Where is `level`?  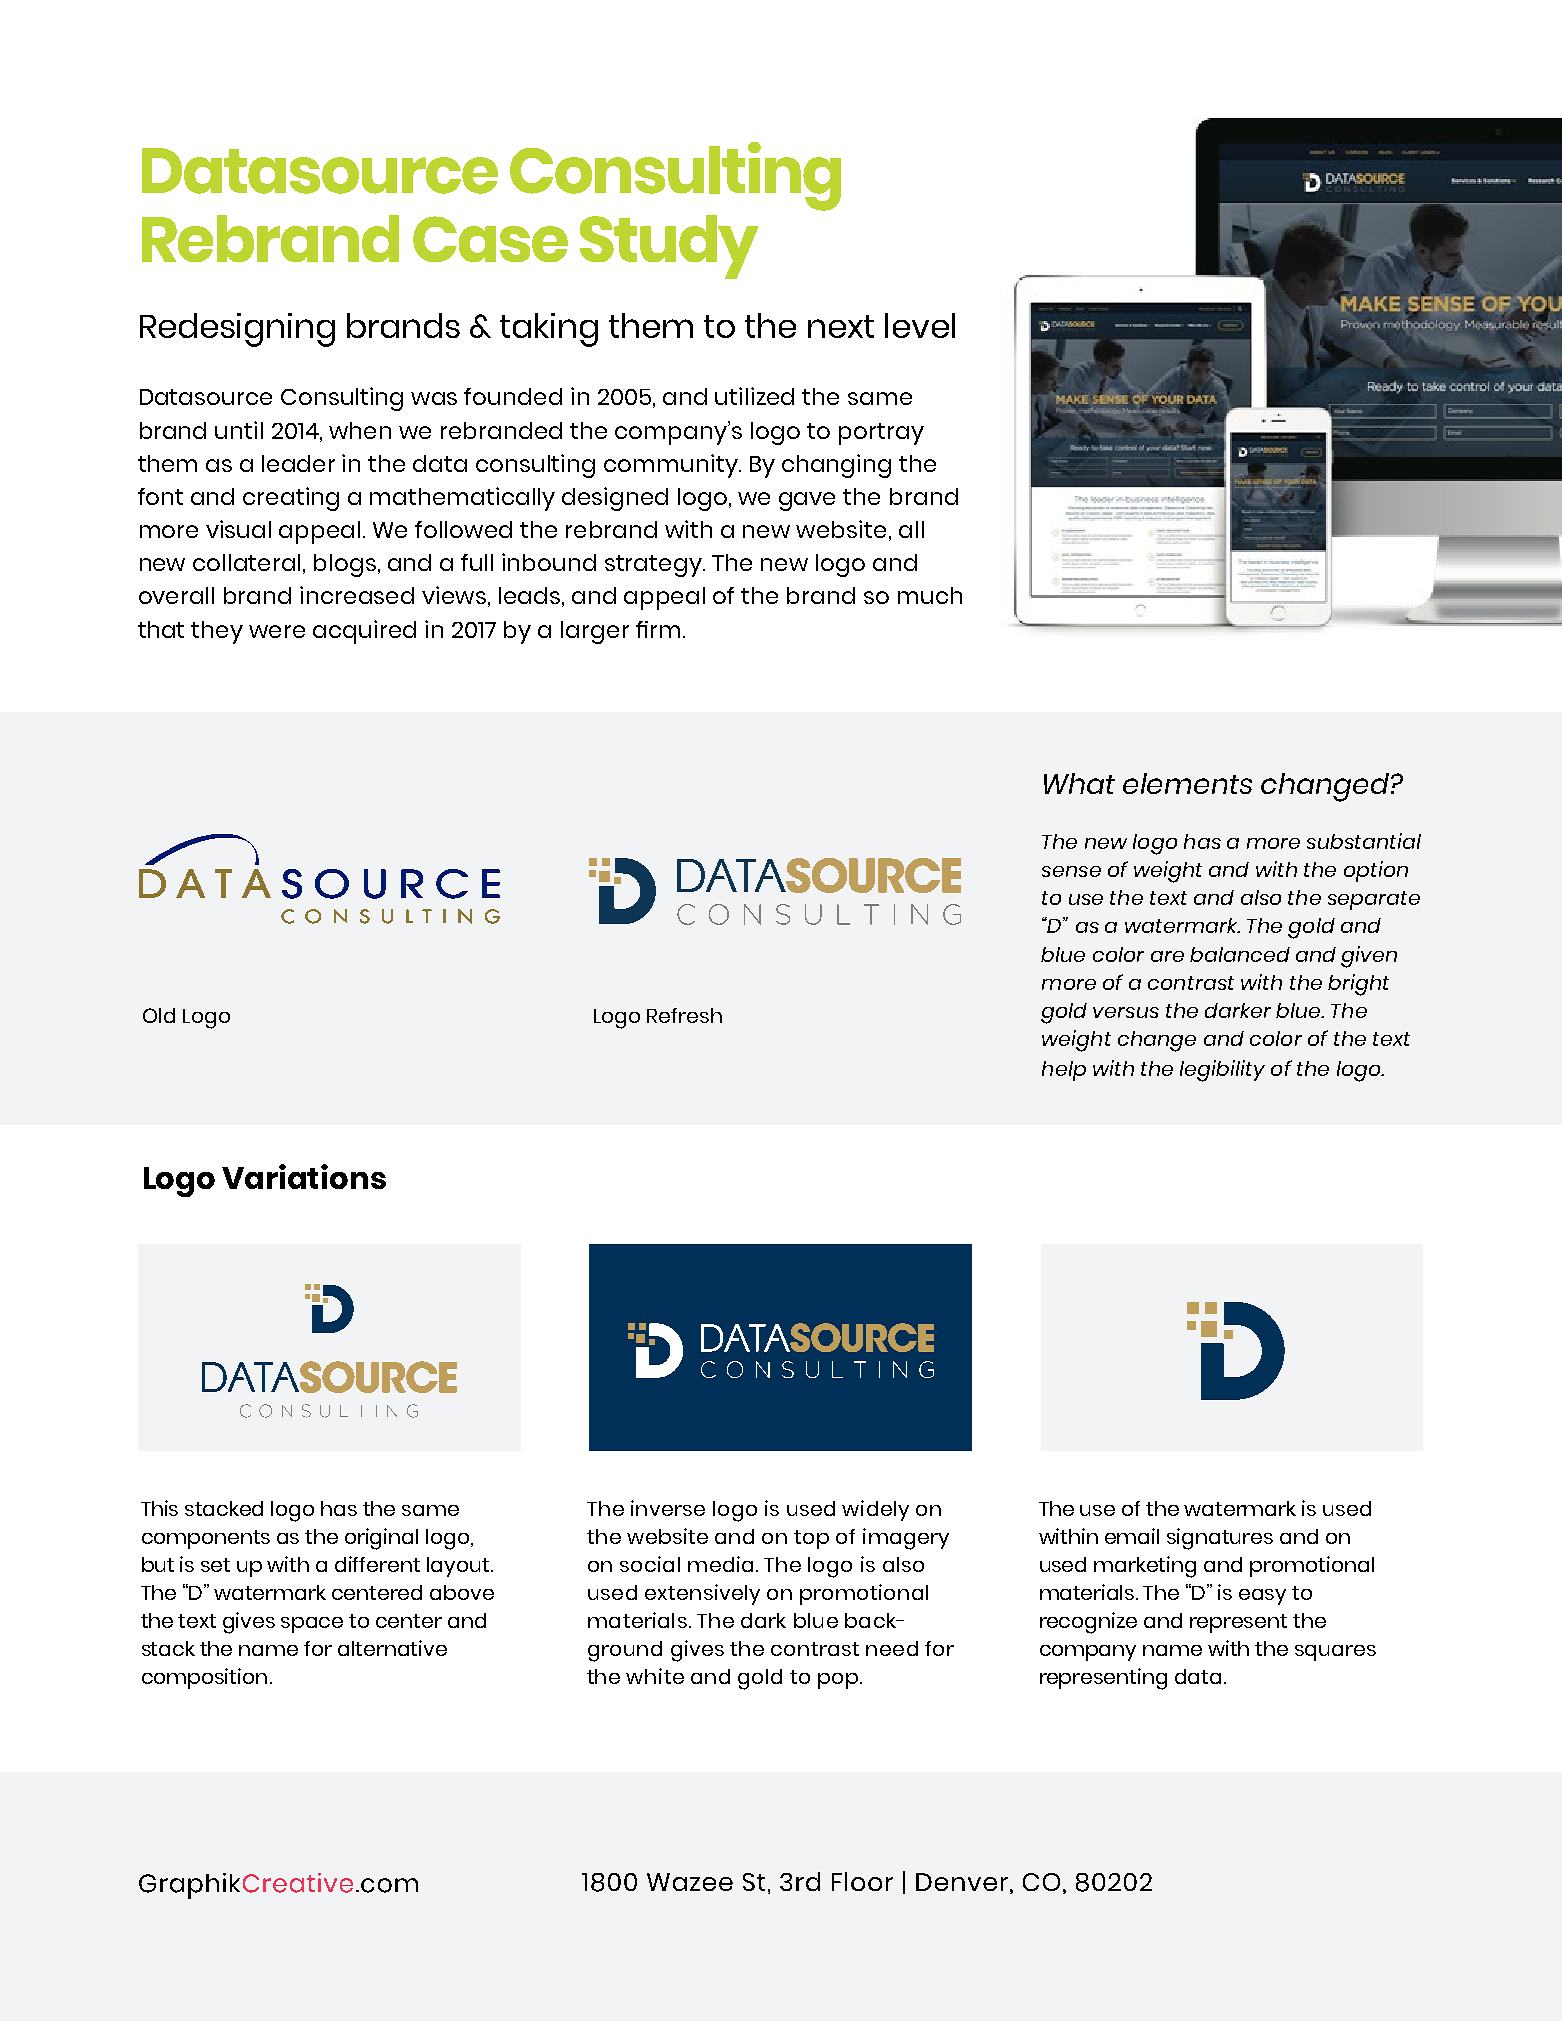 level is located at coordinates (920, 325).
